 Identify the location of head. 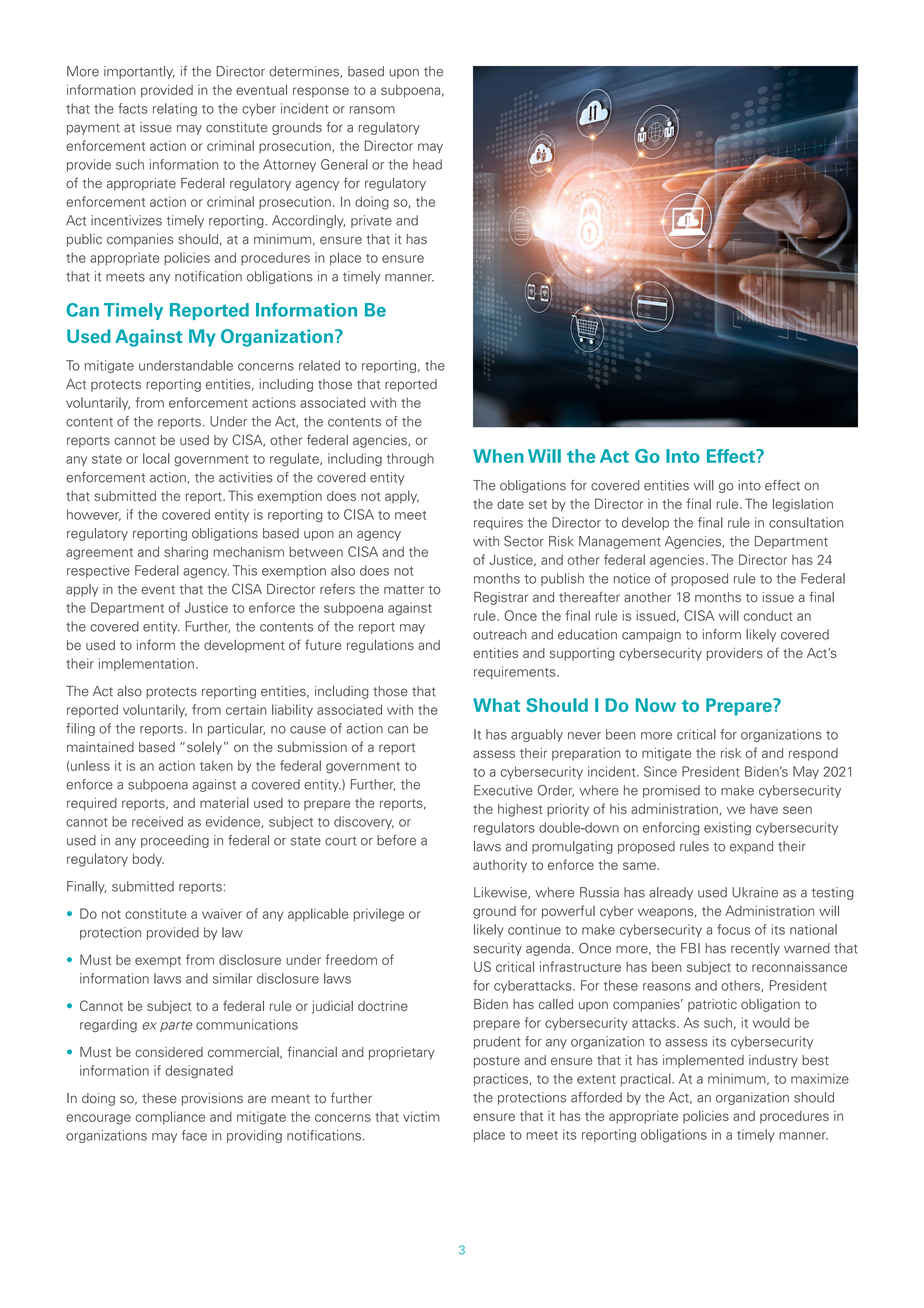
(427, 164).
